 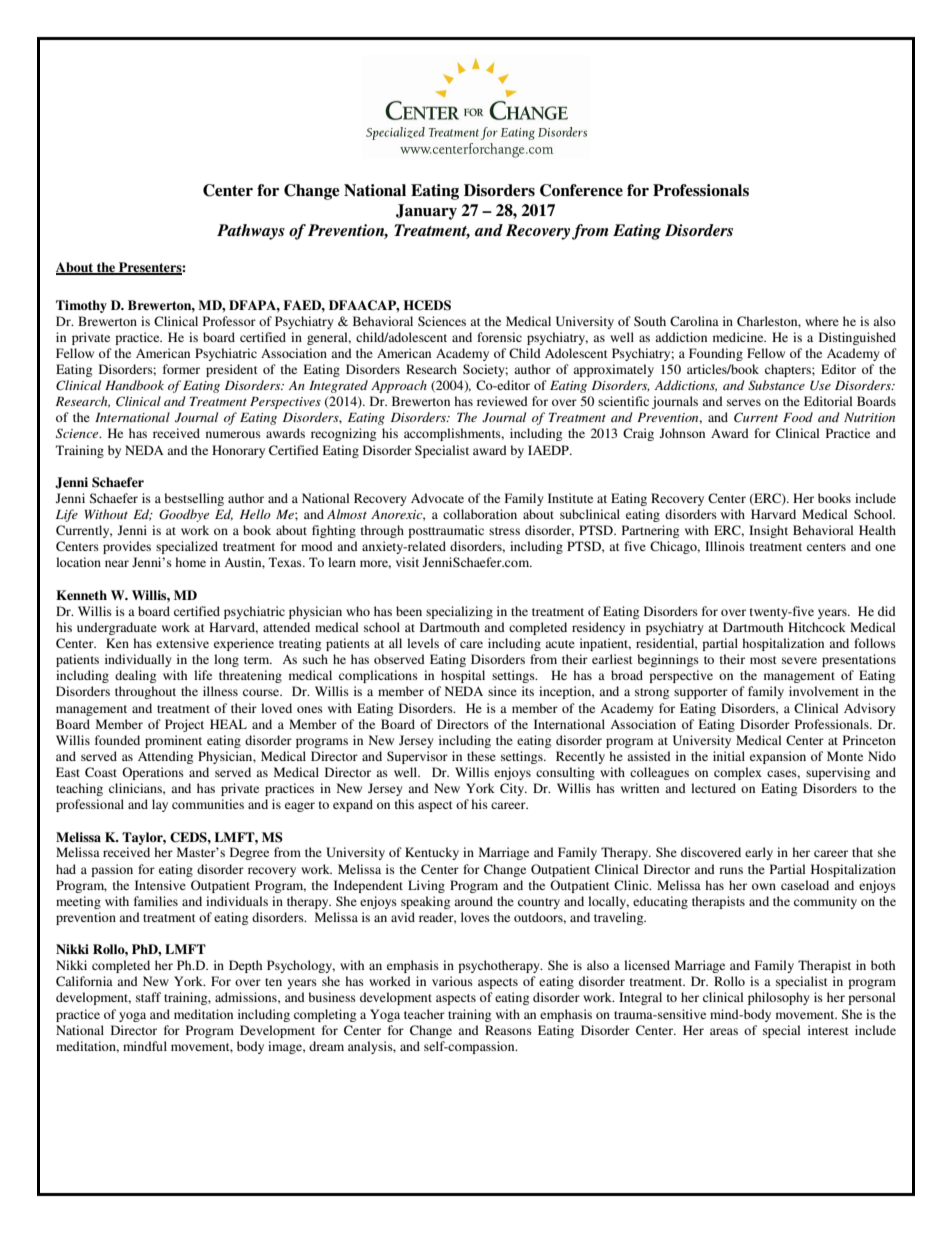 What do you see at coordinates (759, 853) in the screenshot?
I see `early` at bounding box center [759, 853].
